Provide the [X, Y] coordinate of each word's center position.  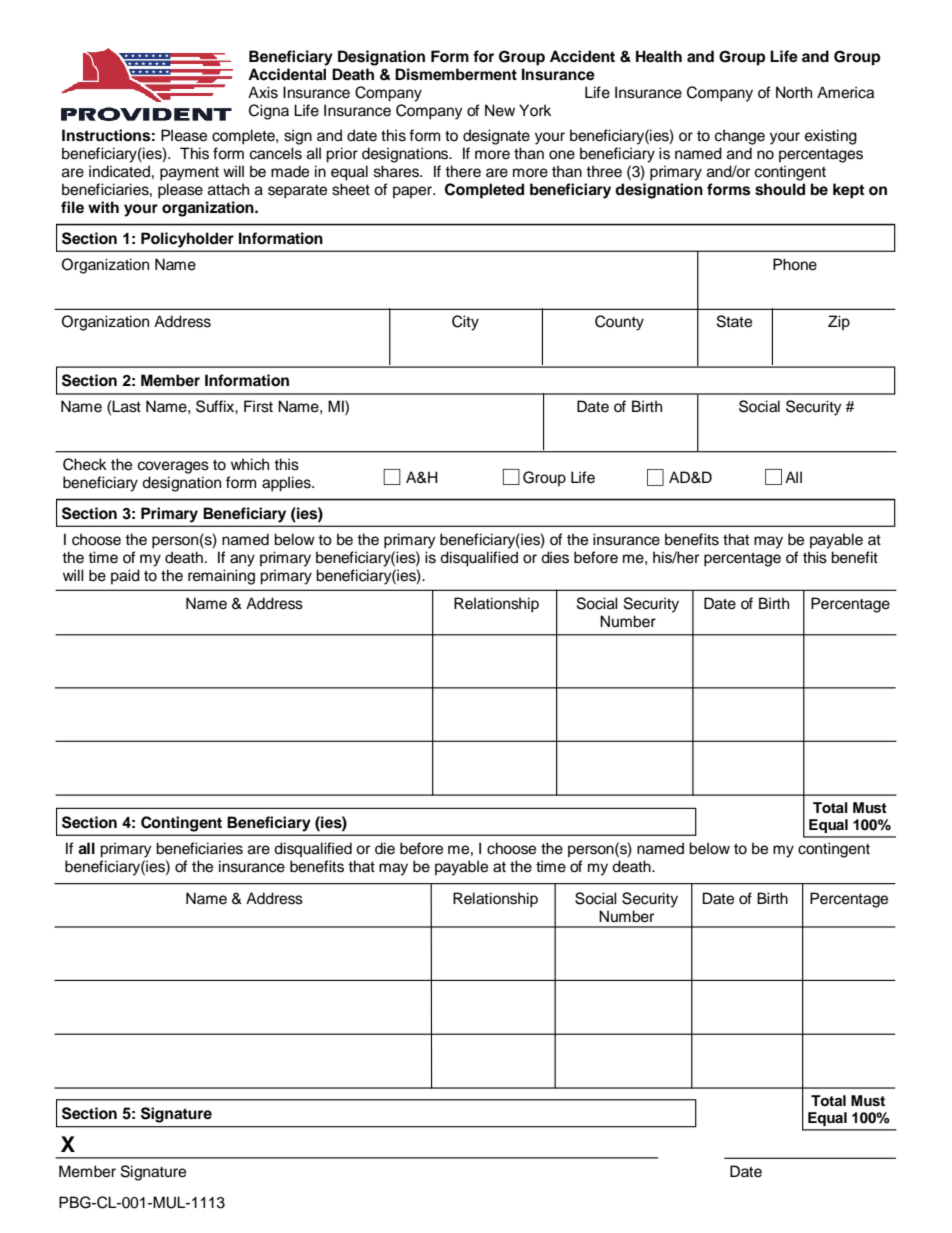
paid [125, 577]
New [500, 110]
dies [555, 557]
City [465, 323]
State [734, 321]
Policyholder [187, 240]
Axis [263, 92]
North [794, 92]
